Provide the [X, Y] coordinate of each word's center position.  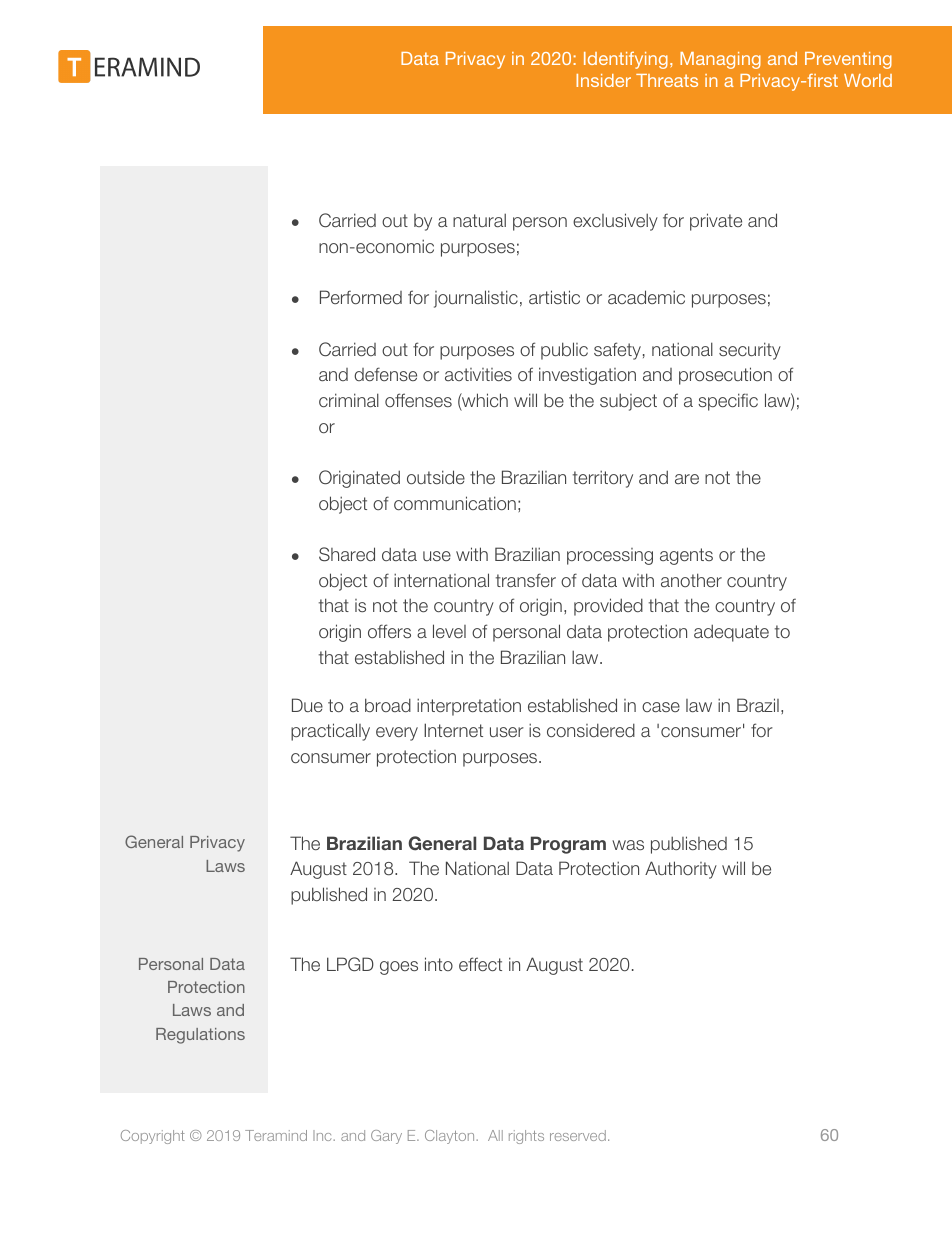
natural [479, 220]
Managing [720, 60]
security [750, 351]
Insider [603, 80]
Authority [681, 870]
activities [478, 374]
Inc [323, 1135]
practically [330, 732]
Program [568, 845]
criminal [349, 400]
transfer [526, 580]
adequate [731, 633]
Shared [347, 554]
